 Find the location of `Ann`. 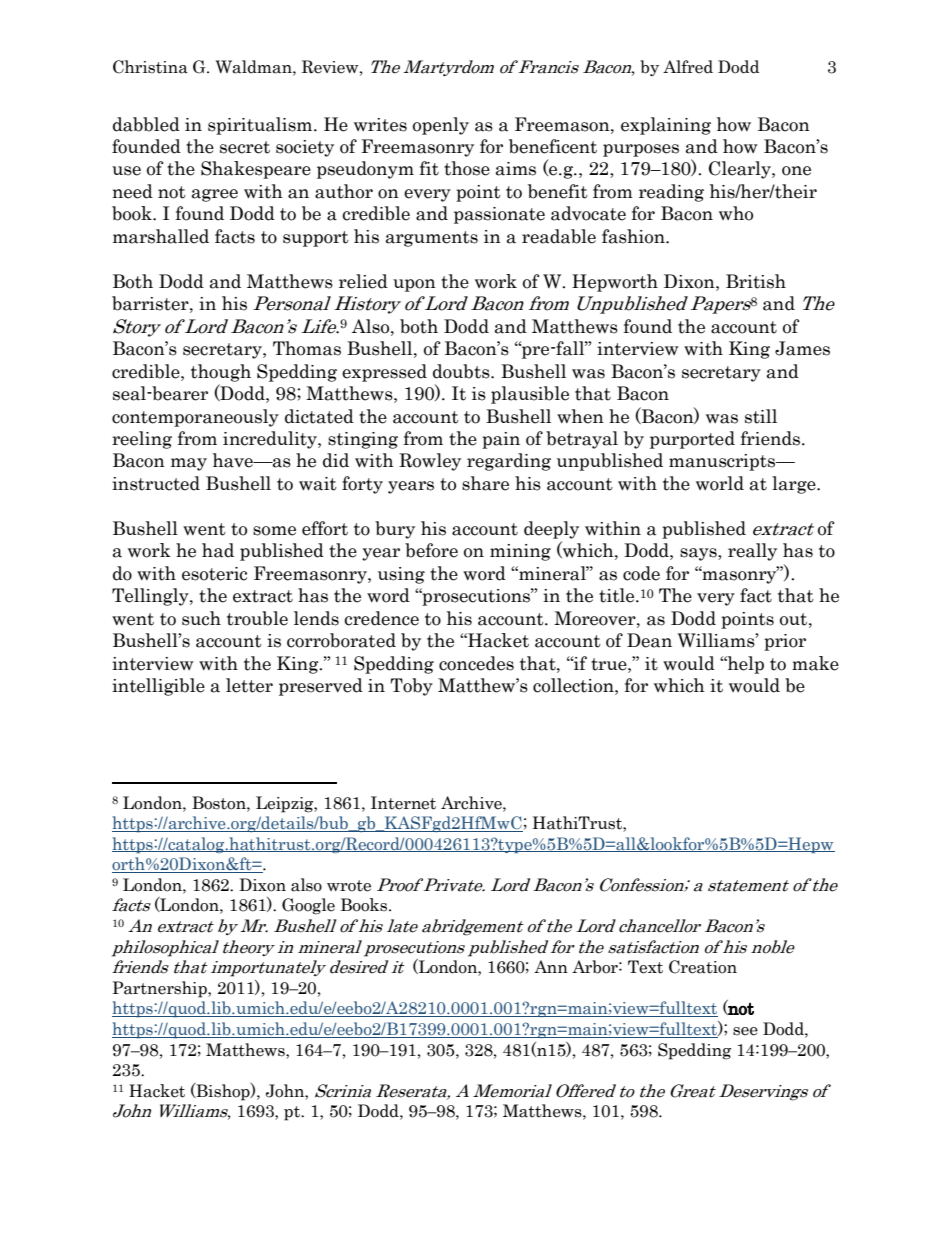

Ann is located at coordinates (551, 966).
